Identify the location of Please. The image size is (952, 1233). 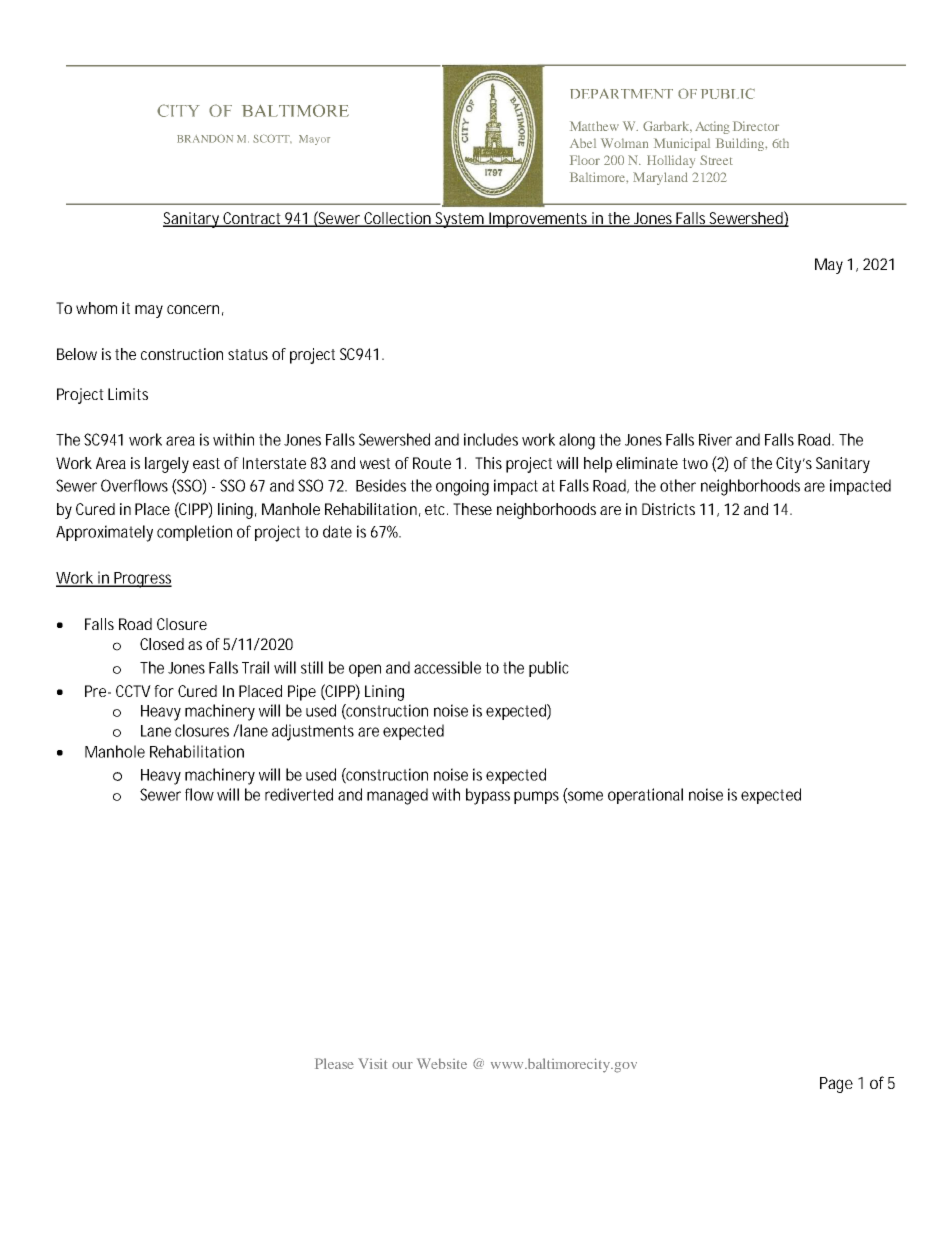
(334, 1063).
